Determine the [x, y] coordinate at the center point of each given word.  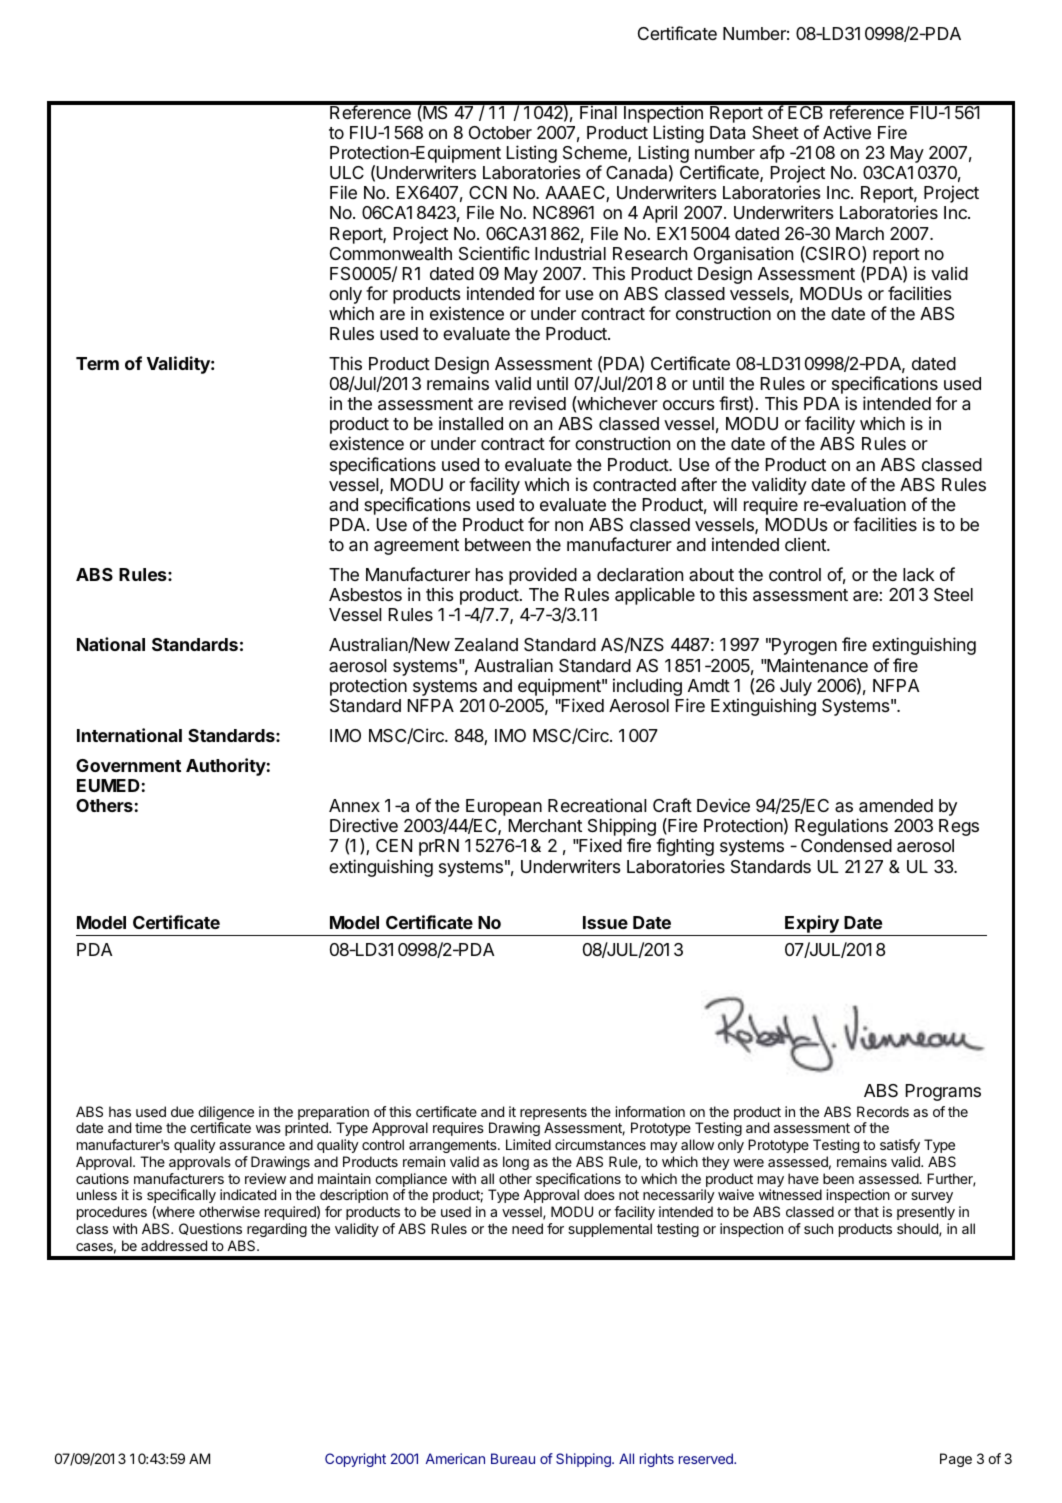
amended [896, 806]
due [182, 1111]
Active [847, 132]
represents [553, 1115]
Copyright [355, 1460]
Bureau [513, 1458]
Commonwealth [391, 253]
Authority [226, 767]
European [504, 809]
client [806, 544]
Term [97, 363]
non [569, 526]
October [500, 132]
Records [883, 1111]
